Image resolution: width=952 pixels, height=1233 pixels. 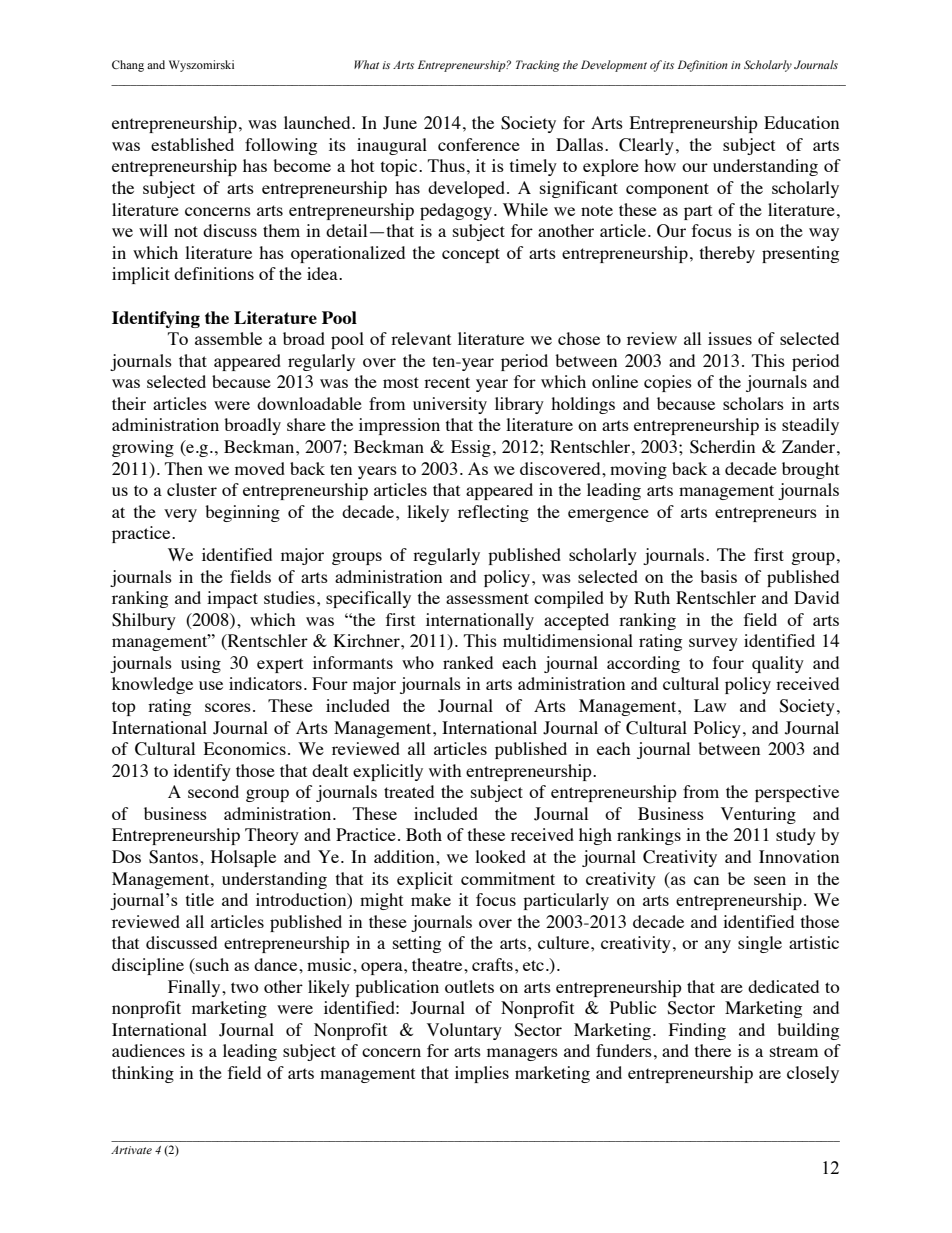 What do you see at coordinates (718, 576) in the screenshot?
I see `basis` at bounding box center [718, 576].
